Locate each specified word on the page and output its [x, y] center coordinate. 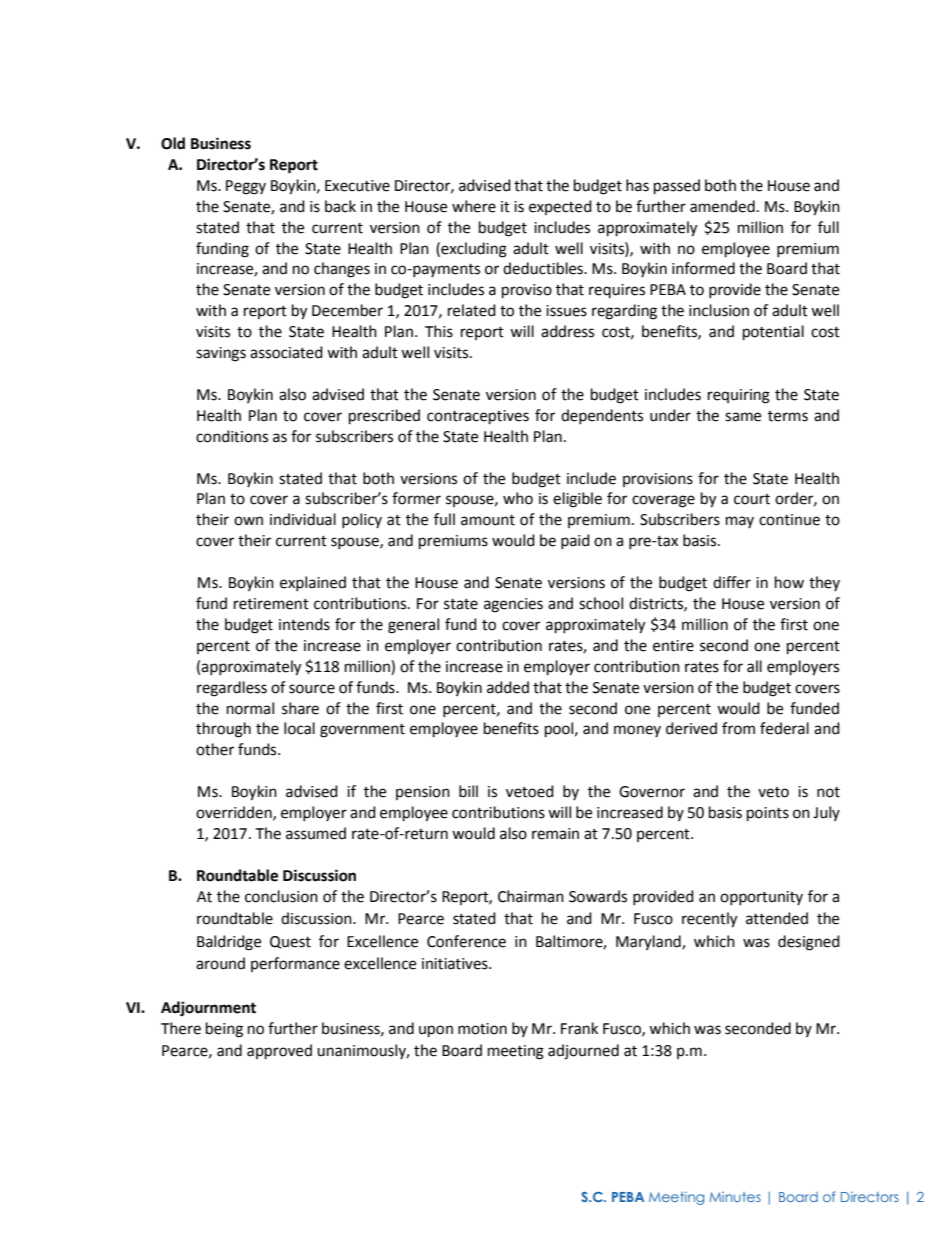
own [248, 521]
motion [482, 1029]
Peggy [246, 187]
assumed [316, 833]
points [768, 814]
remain [555, 834]
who [518, 498]
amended [722, 206]
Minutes [735, 1196]
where [474, 206]
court [752, 499]
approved [279, 1052]
